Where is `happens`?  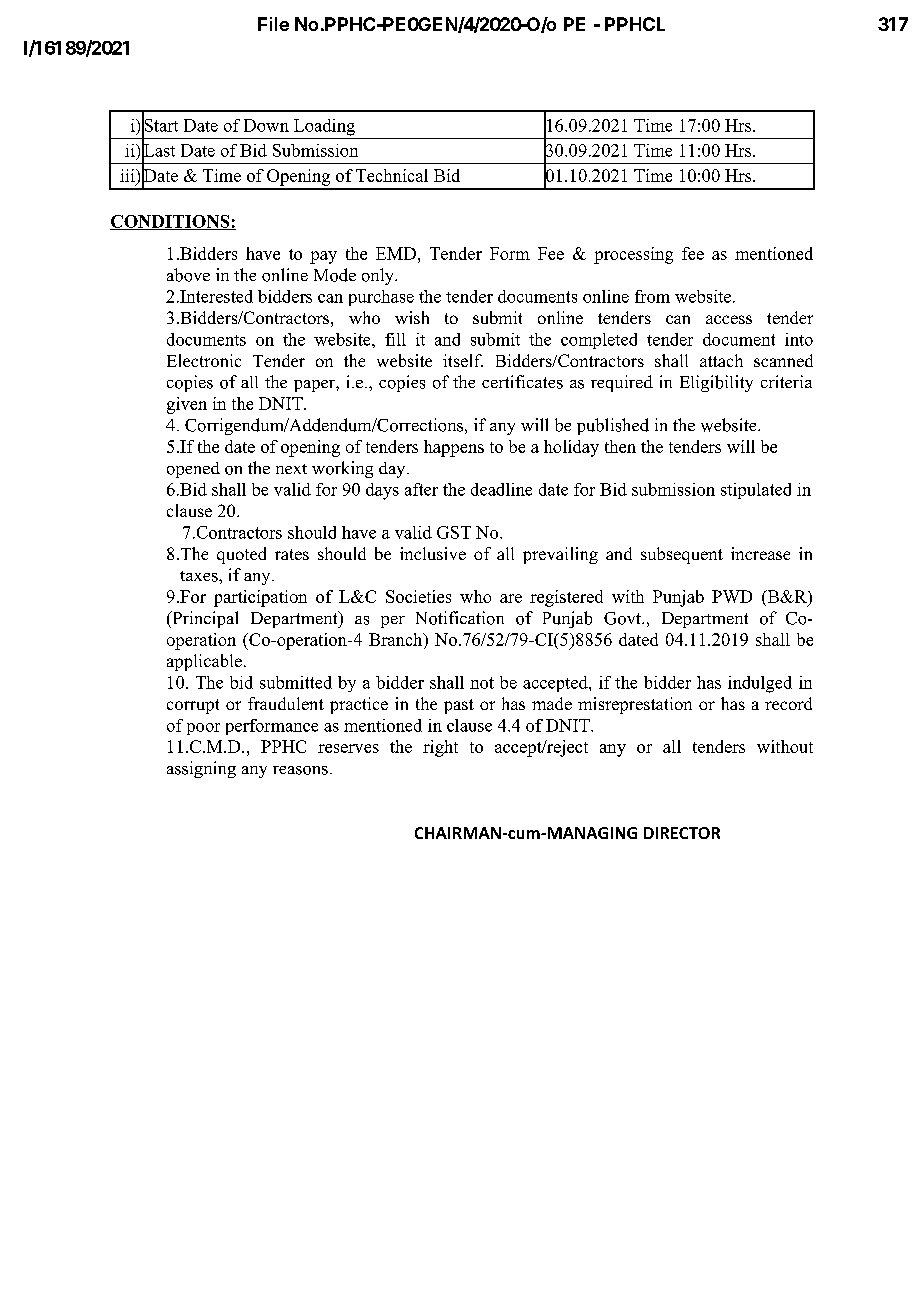
happens is located at coordinates (454, 448).
